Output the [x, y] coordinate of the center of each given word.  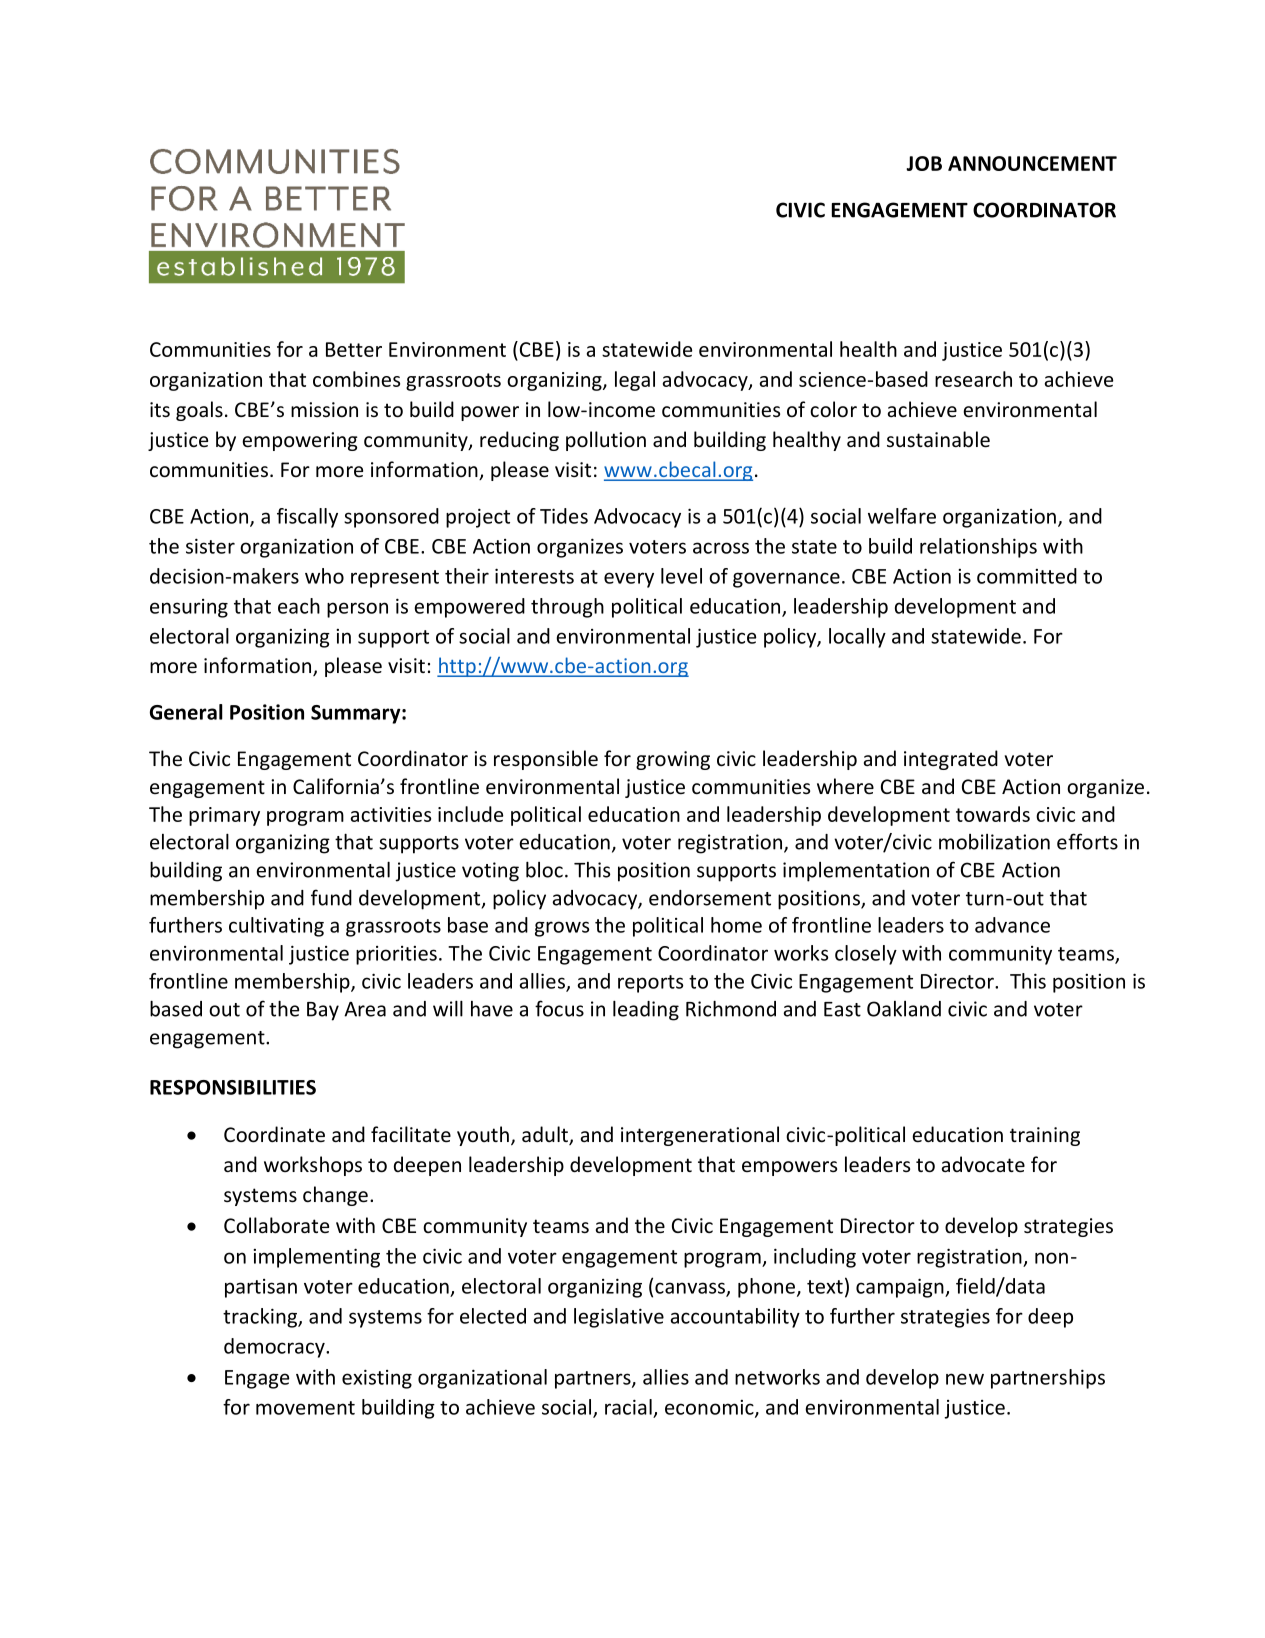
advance [1012, 925]
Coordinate [274, 1134]
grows [562, 929]
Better [354, 349]
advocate [983, 1164]
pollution [606, 441]
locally [857, 638]
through [567, 608]
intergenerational [700, 1136]
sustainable [938, 439]
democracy [275, 1348]
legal [635, 381]
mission [324, 409]
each [299, 606]
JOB [924, 163]
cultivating [276, 927]
